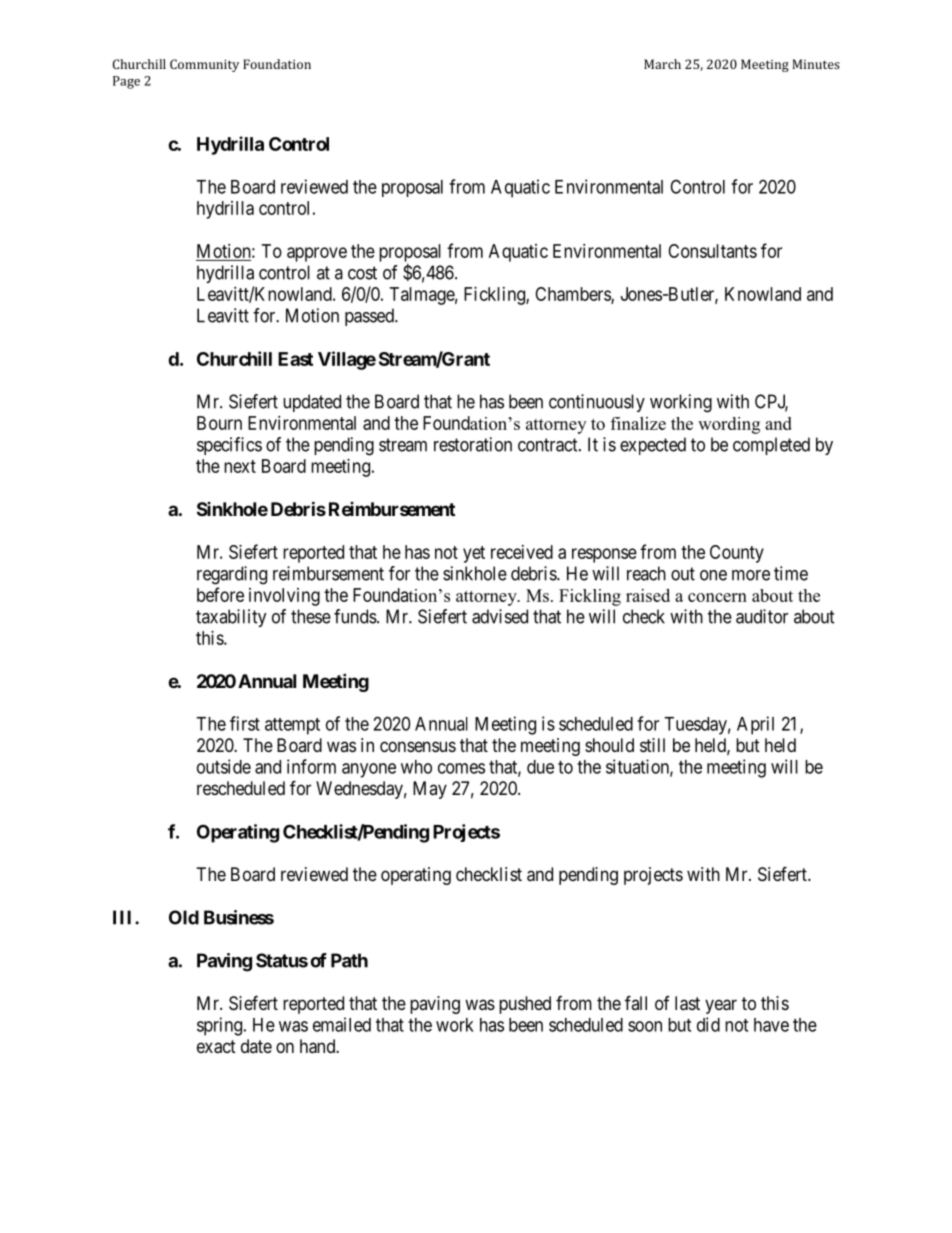  I want to click on March, so click(662, 64).
